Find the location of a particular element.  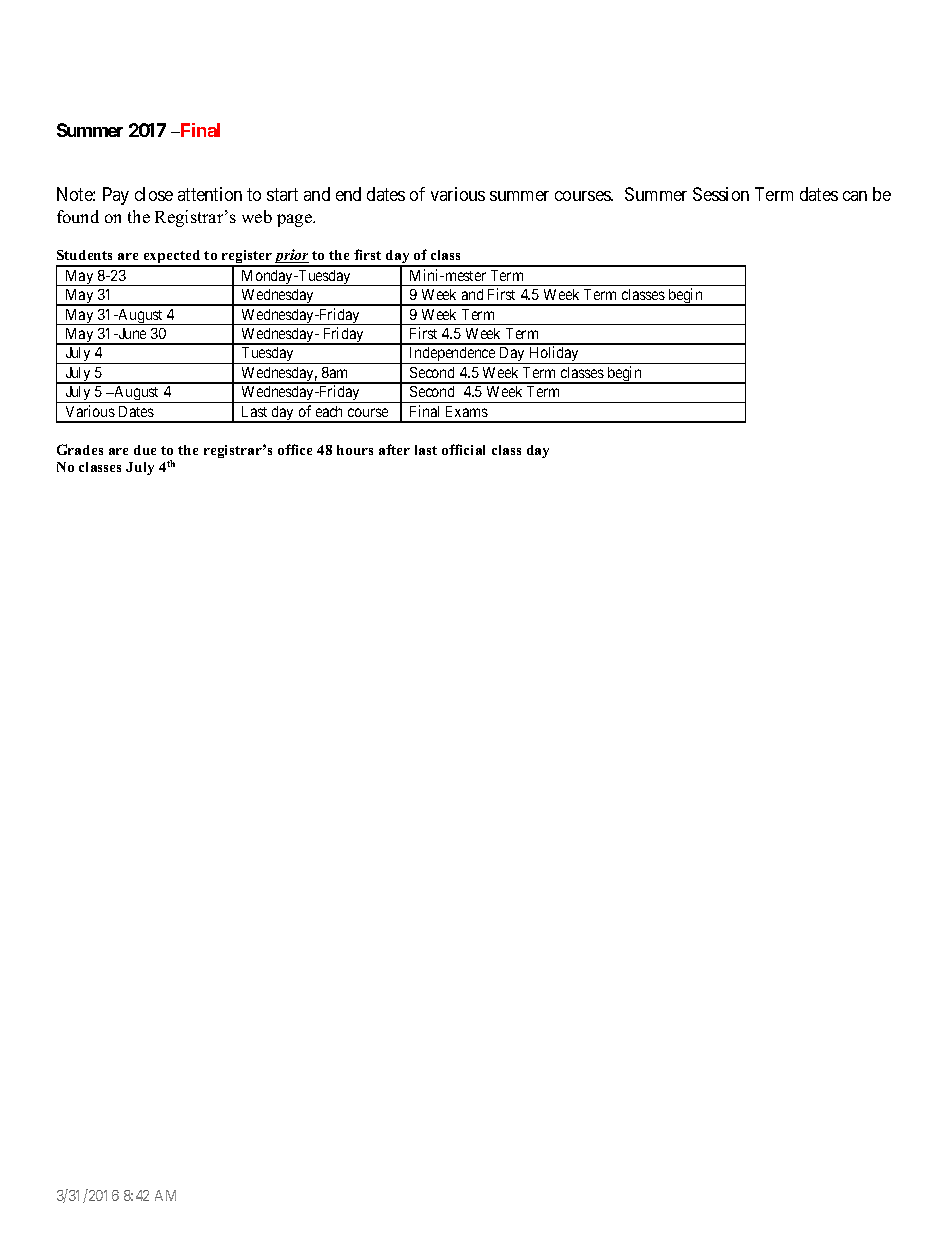

prior is located at coordinates (292, 257).
